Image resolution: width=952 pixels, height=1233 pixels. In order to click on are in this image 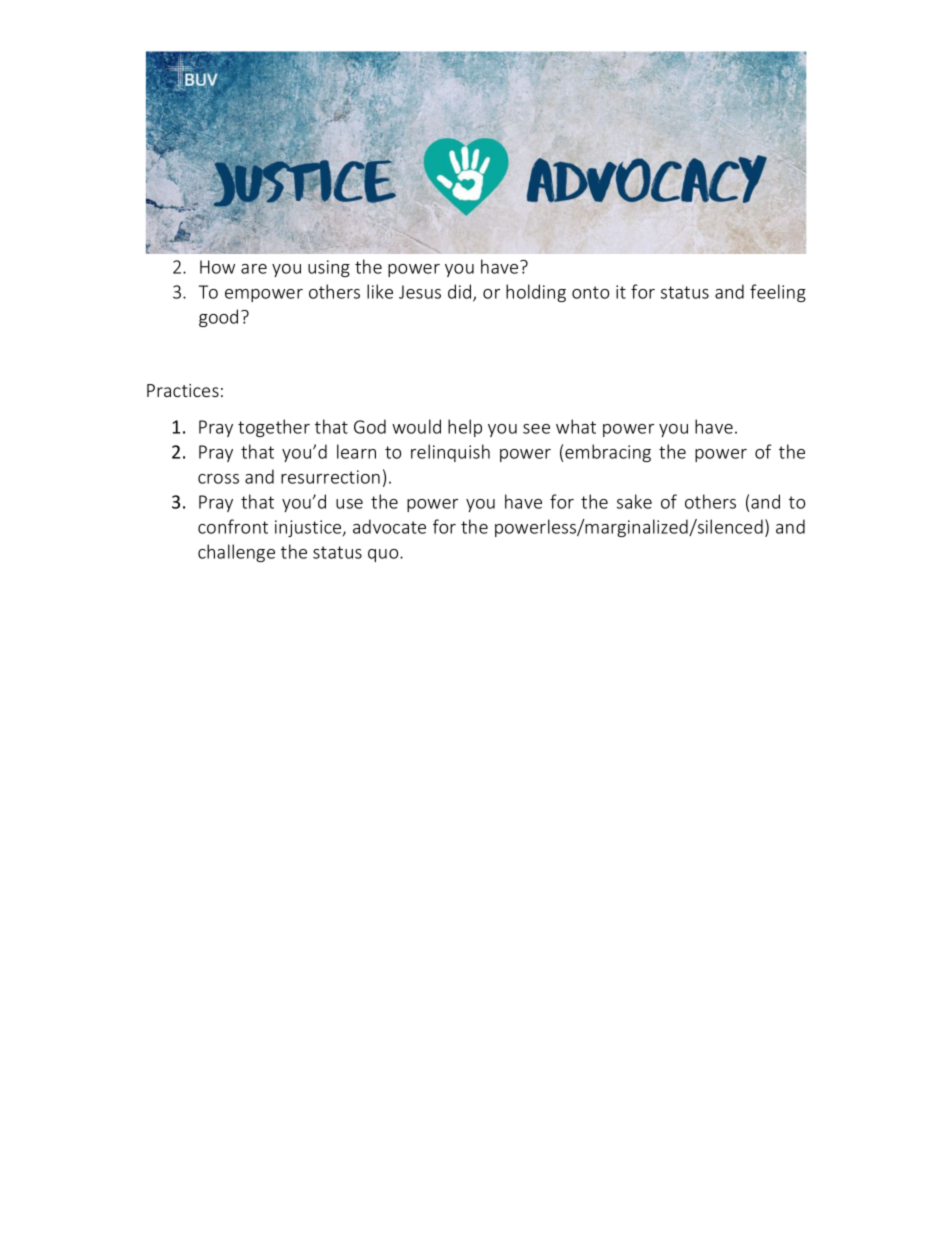, I will do `click(254, 269)`.
